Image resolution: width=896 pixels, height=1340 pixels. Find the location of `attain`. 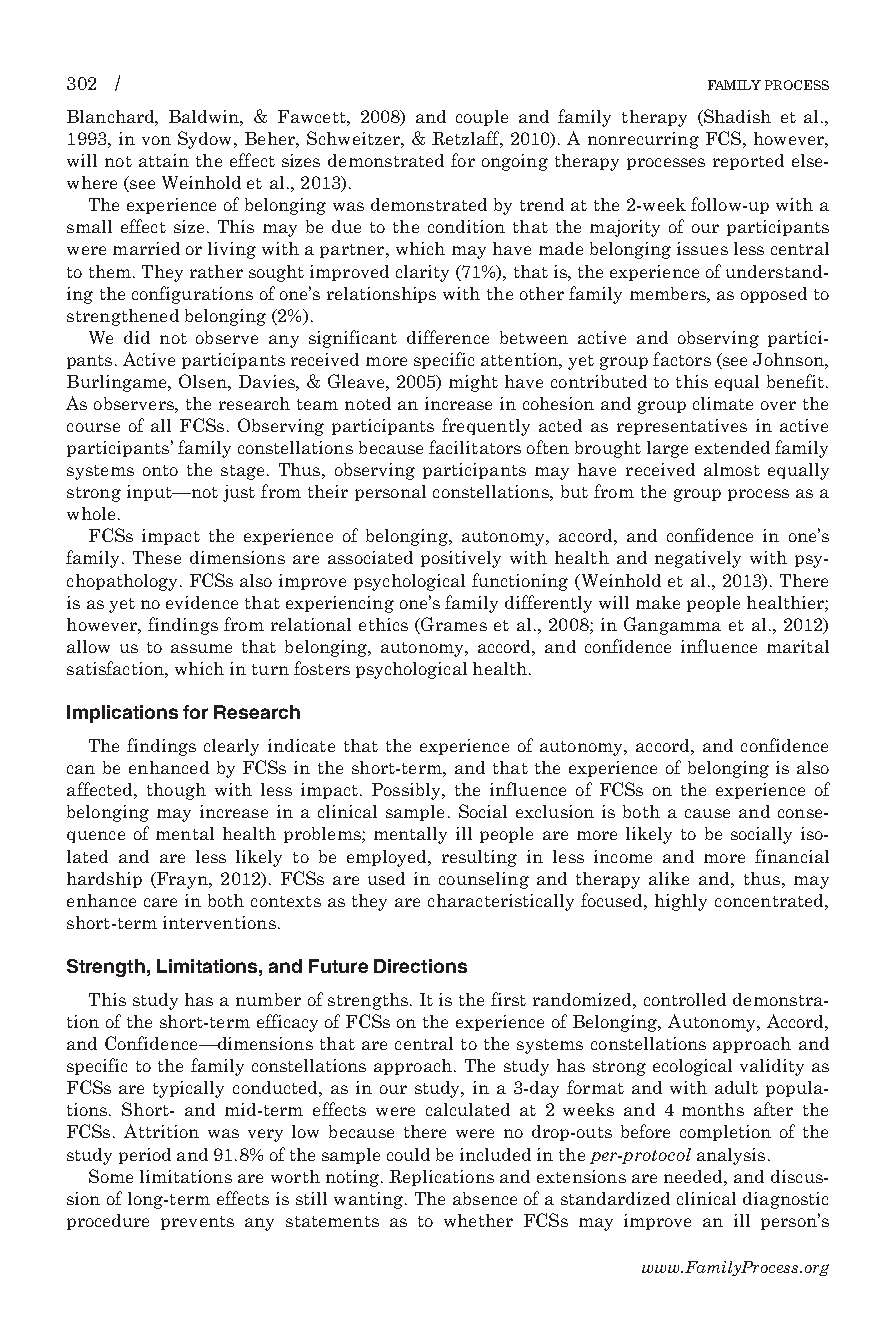

attain is located at coordinates (164, 160).
